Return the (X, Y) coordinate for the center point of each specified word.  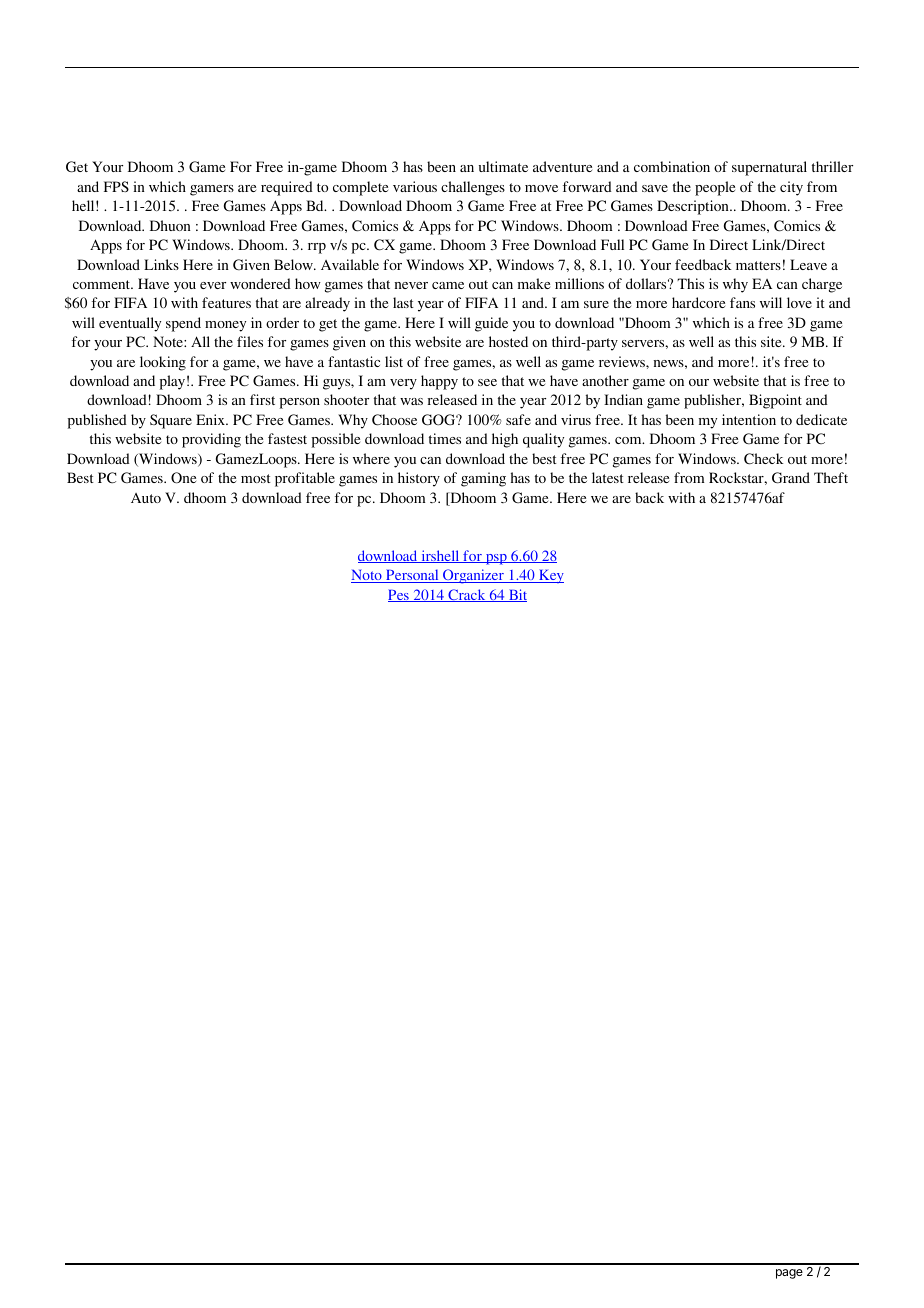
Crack (467, 595)
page (789, 1274)
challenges (473, 188)
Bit (517, 595)
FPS (116, 186)
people (715, 188)
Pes (399, 596)
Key (550, 576)
